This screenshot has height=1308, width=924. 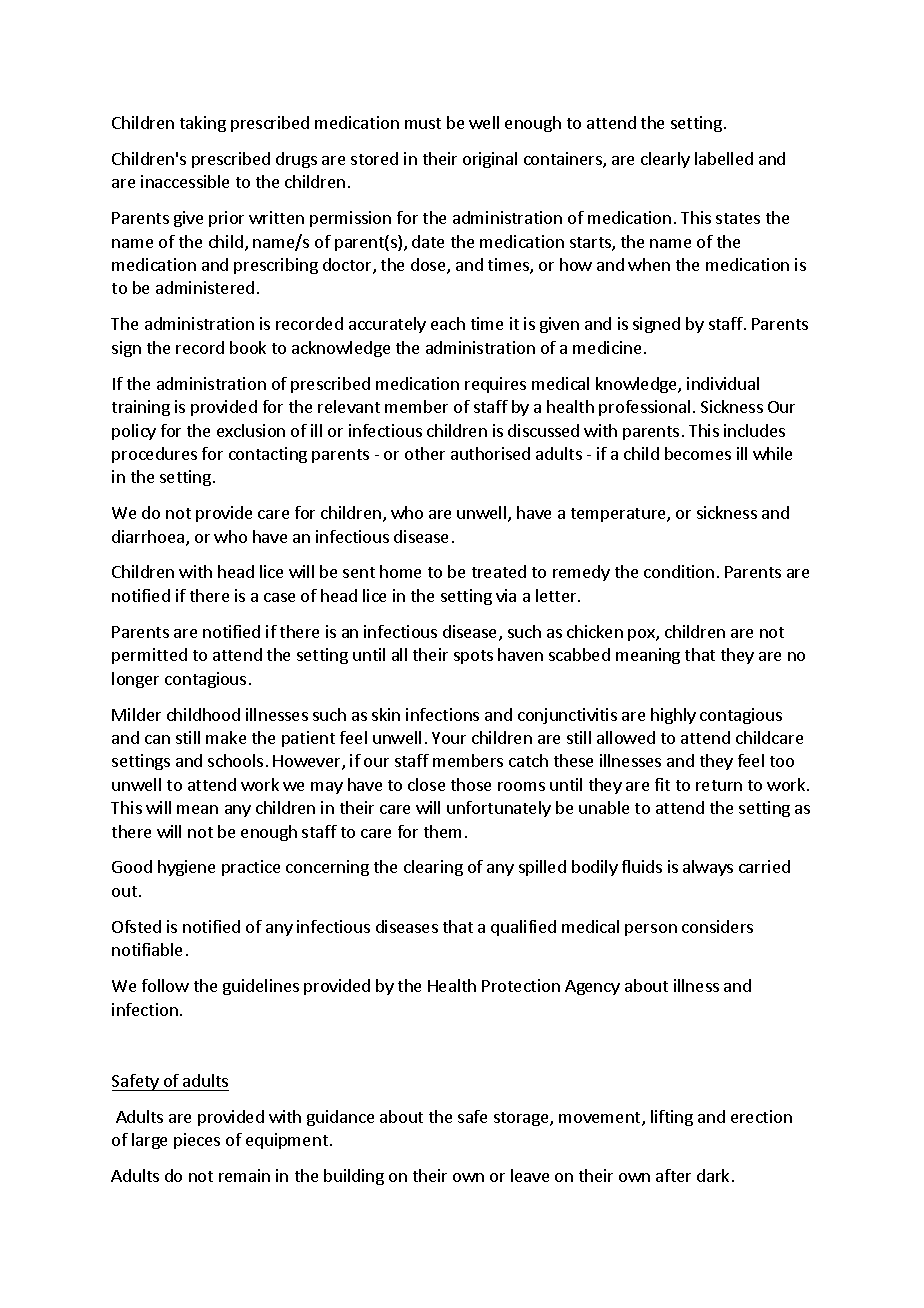 What do you see at coordinates (673, 716) in the screenshot?
I see `highly` at bounding box center [673, 716].
